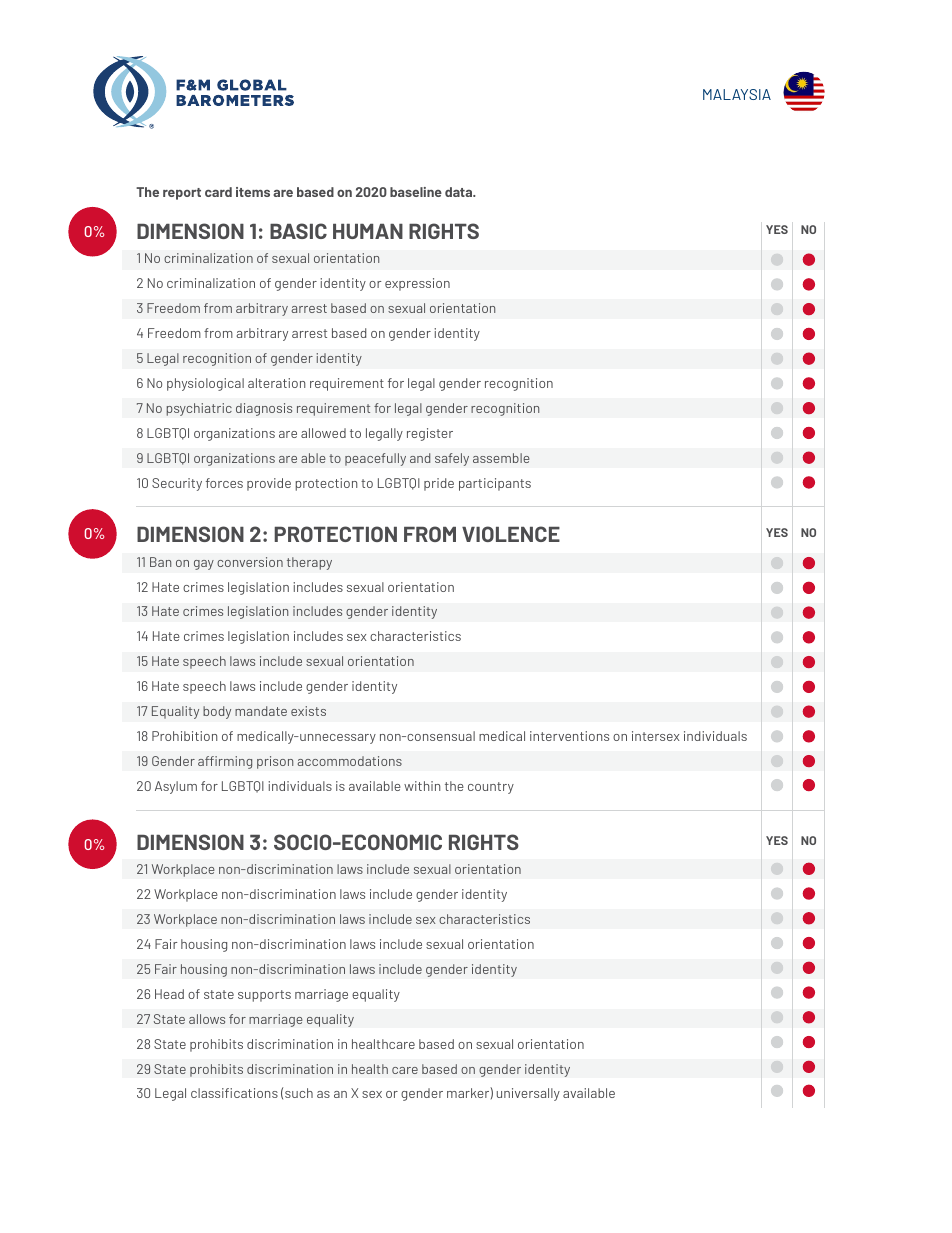 This image has width=952, height=1233. I want to click on MALAYSIA, so click(737, 94).
